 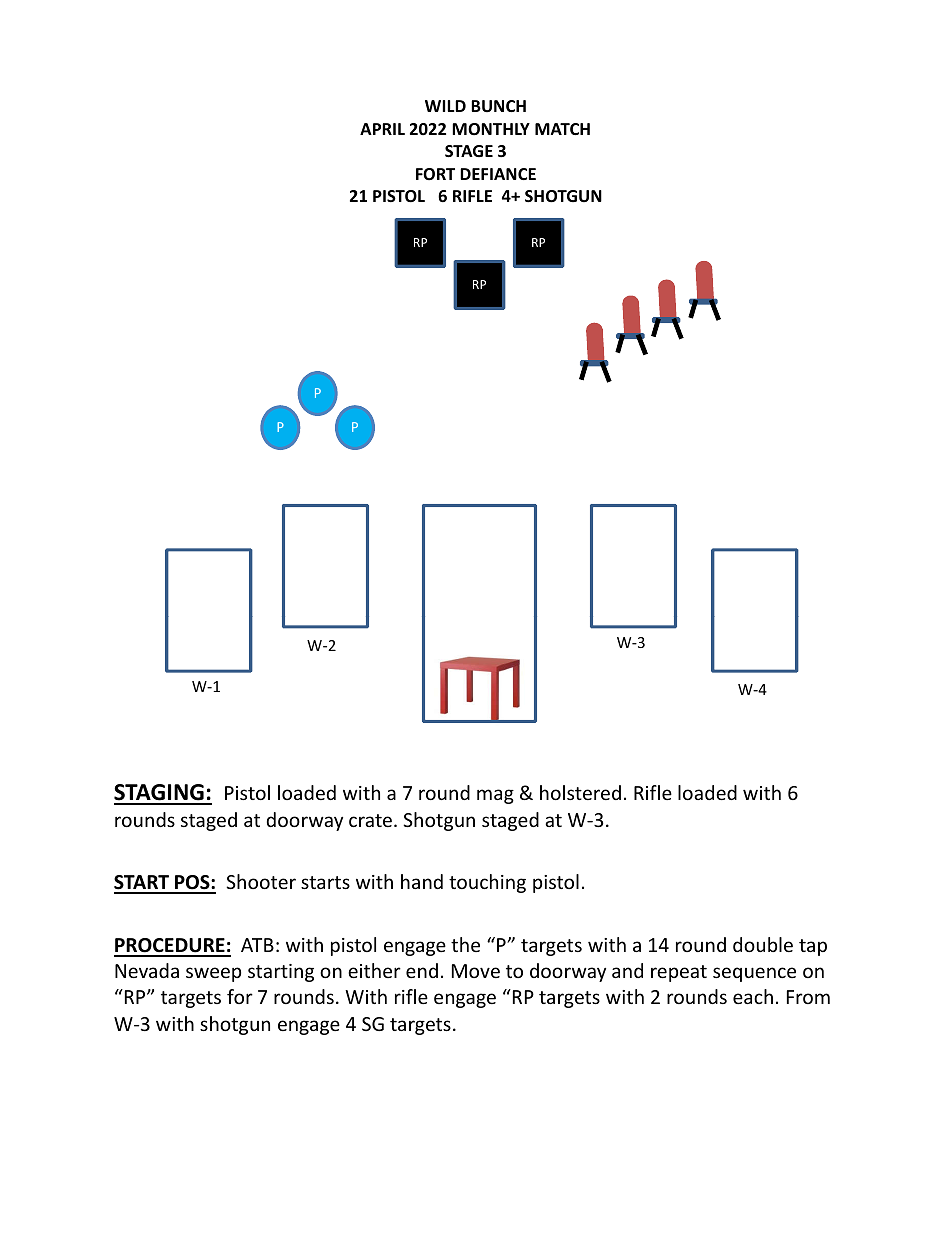 What do you see at coordinates (562, 129) in the page?
I see `MATCH` at bounding box center [562, 129].
